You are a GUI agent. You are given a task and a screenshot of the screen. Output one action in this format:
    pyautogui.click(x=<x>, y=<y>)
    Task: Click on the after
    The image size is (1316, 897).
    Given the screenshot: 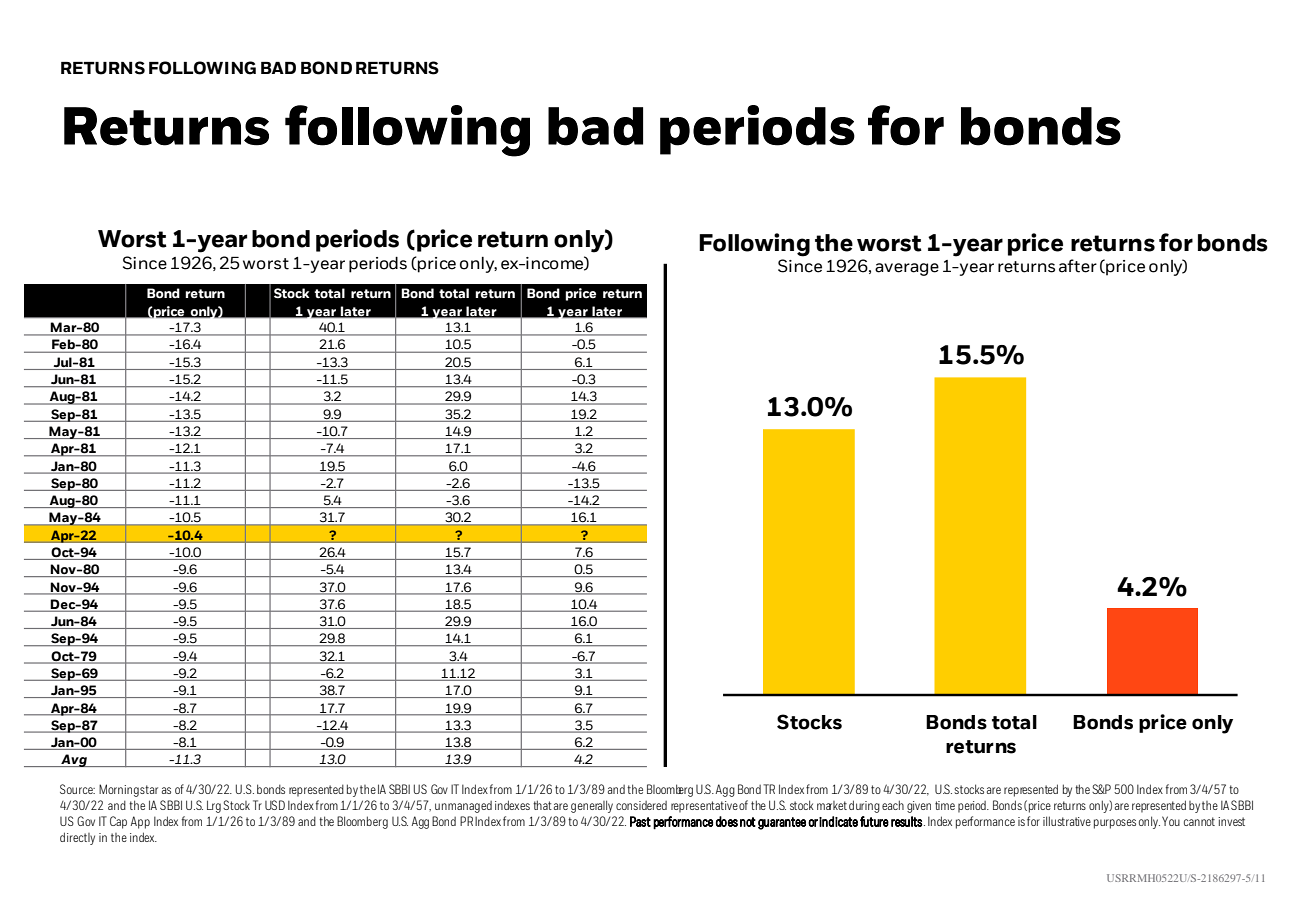 What is the action you would take?
    pyautogui.click(x=1078, y=266)
